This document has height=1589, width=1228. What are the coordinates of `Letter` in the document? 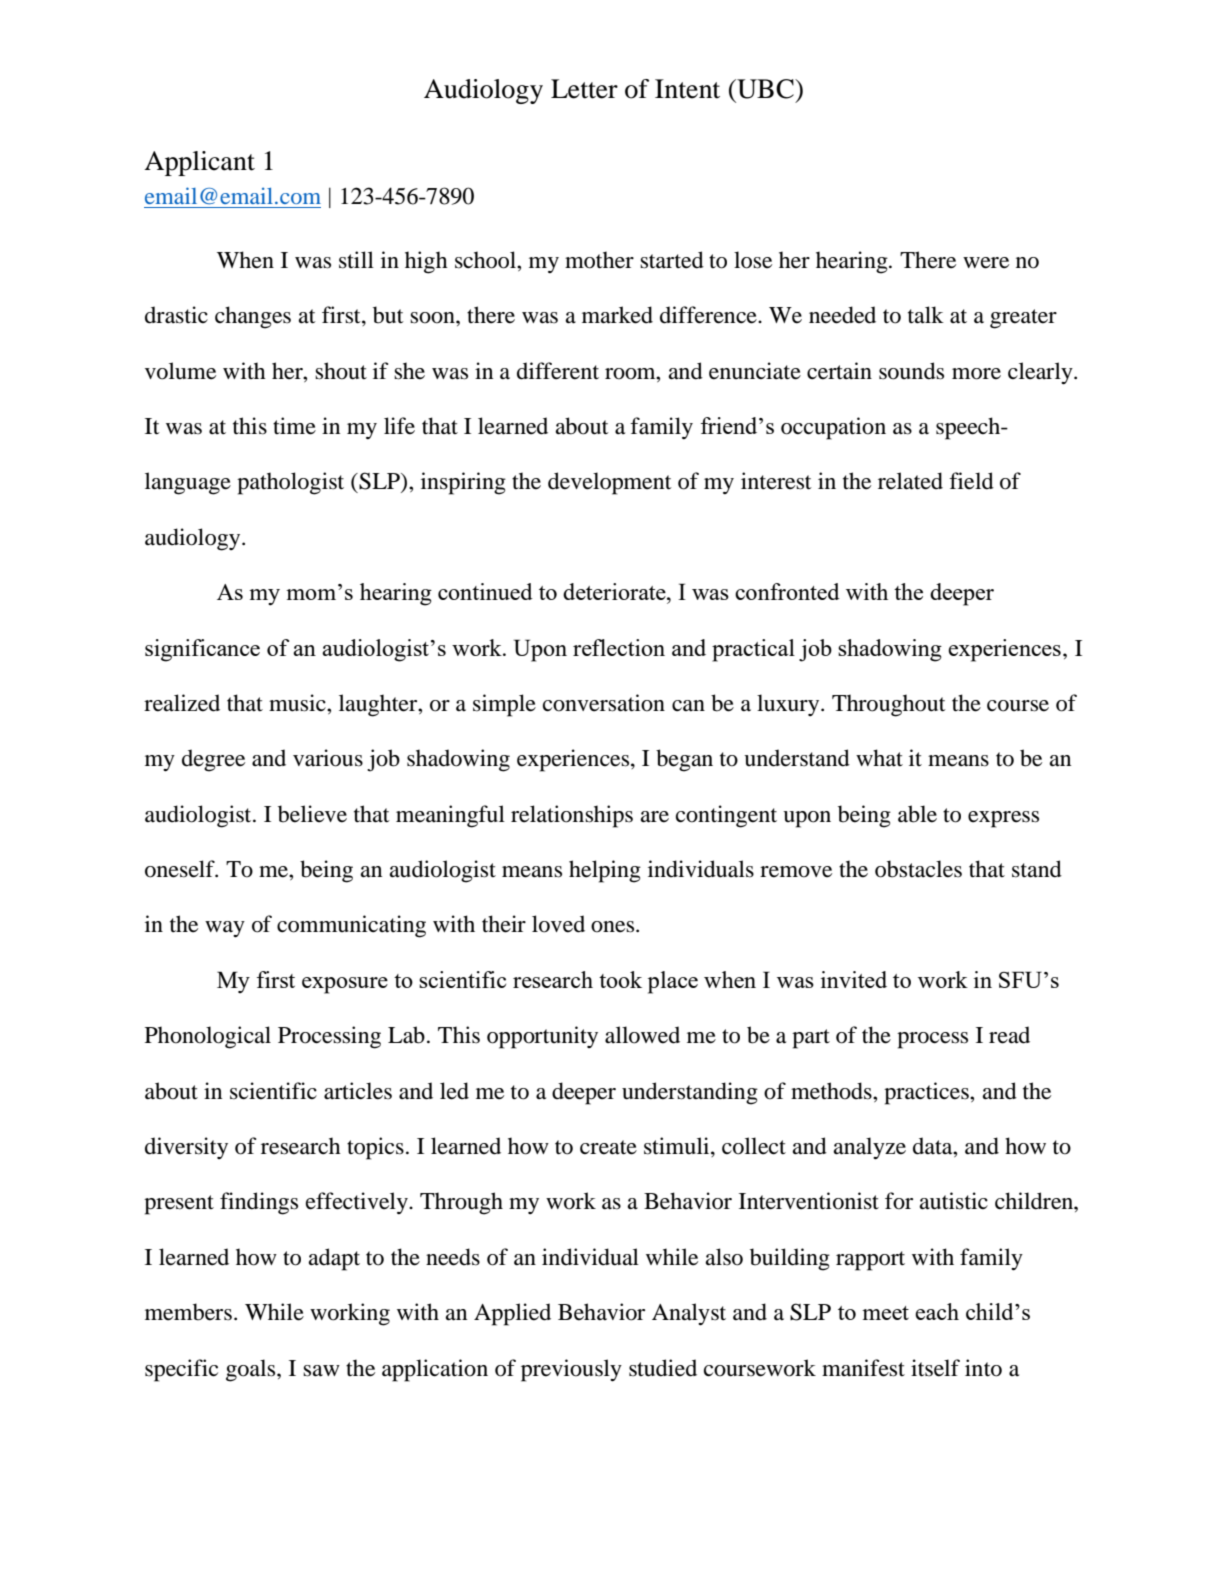 It's located at (584, 89).
